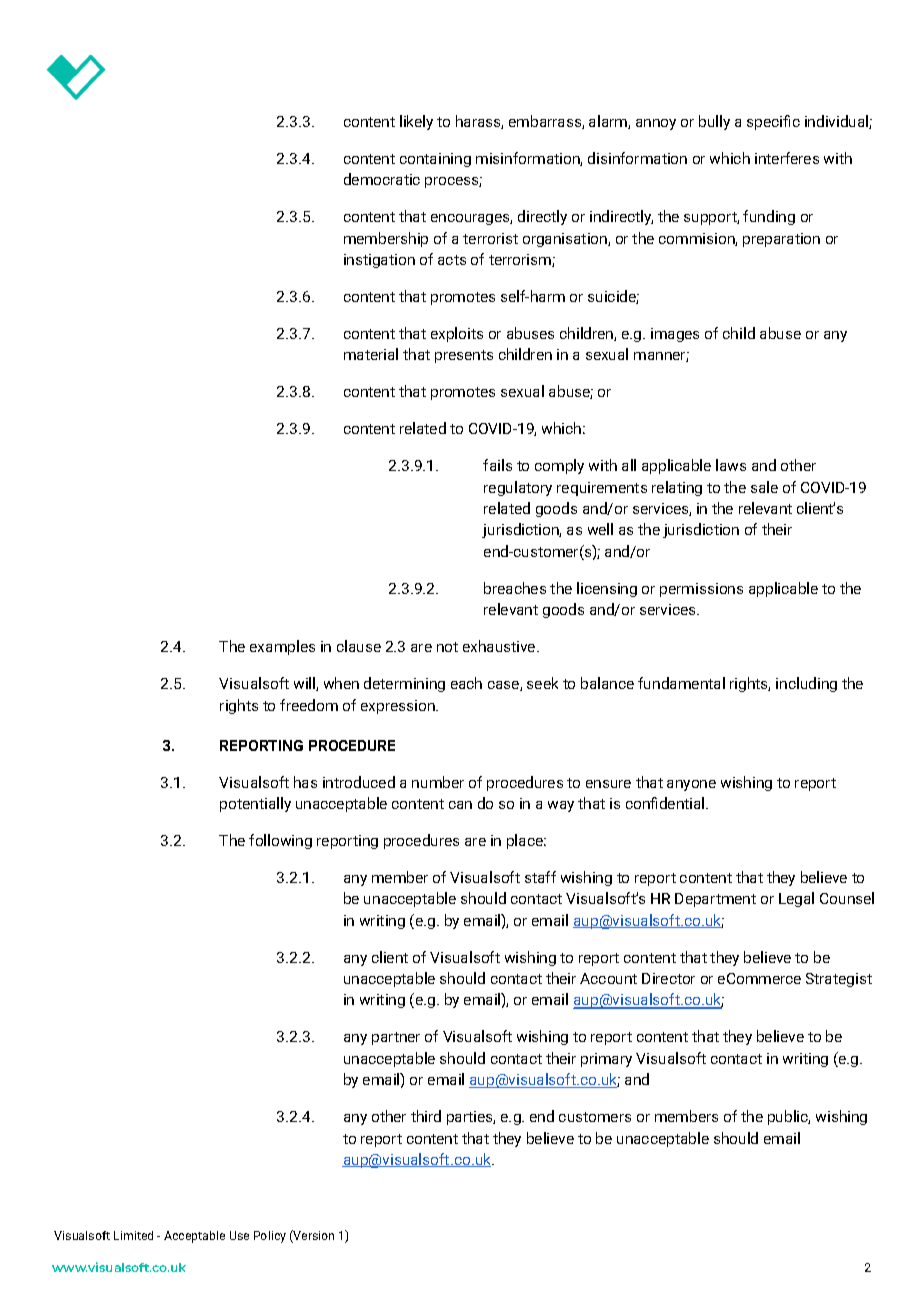 This image has width=924, height=1307. What do you see at coordinates (282, 647) in the image?
I see `examples` at bounding box center [282, 647].
